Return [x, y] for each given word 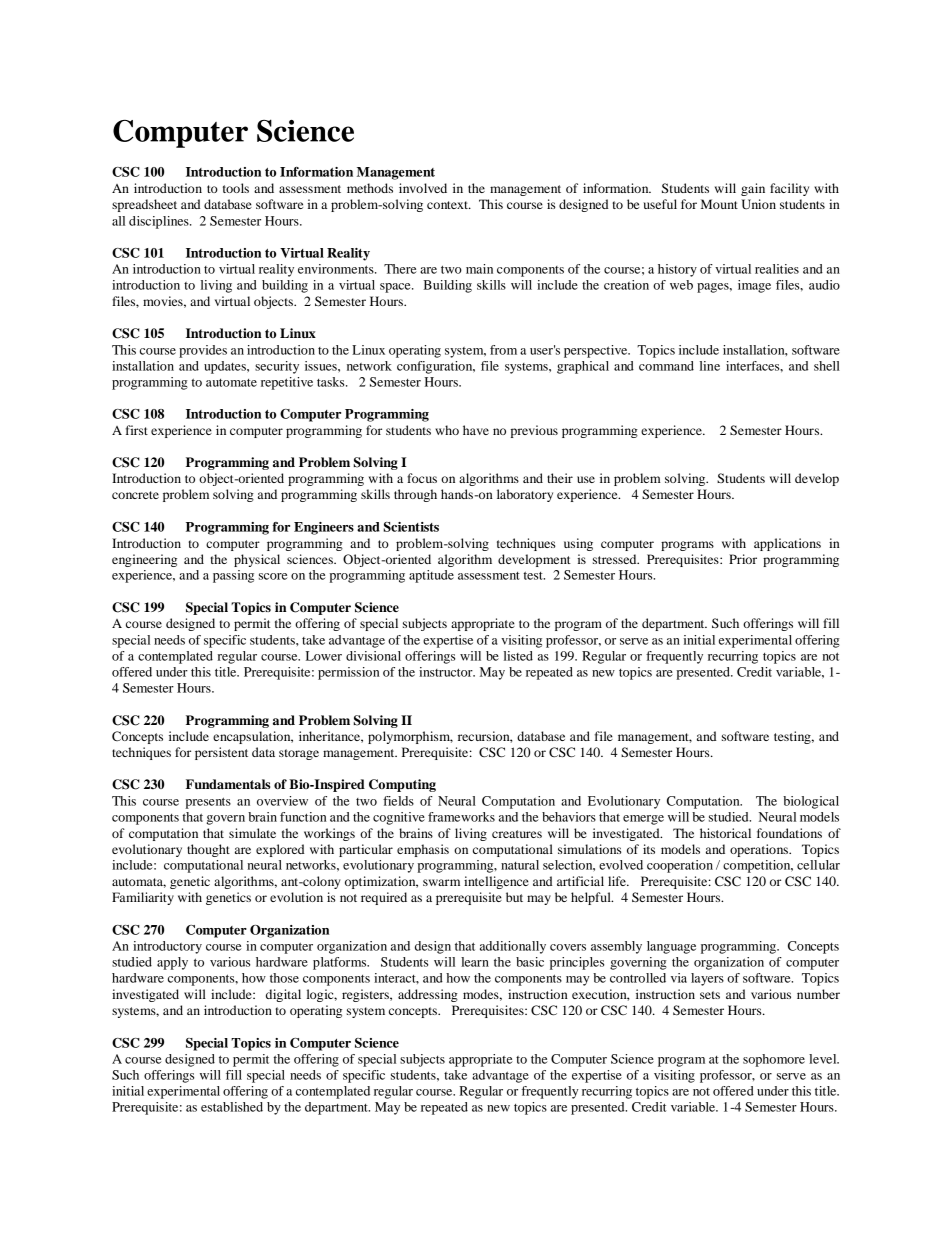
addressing [428, 995]
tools [236, 188]
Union [759, 204]
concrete [135, 495]
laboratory [525, 495]
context [448, 205]
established [232, 1107]
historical [725, 833]
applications [787, 544]
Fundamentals [228, 784]
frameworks [461, 817]
